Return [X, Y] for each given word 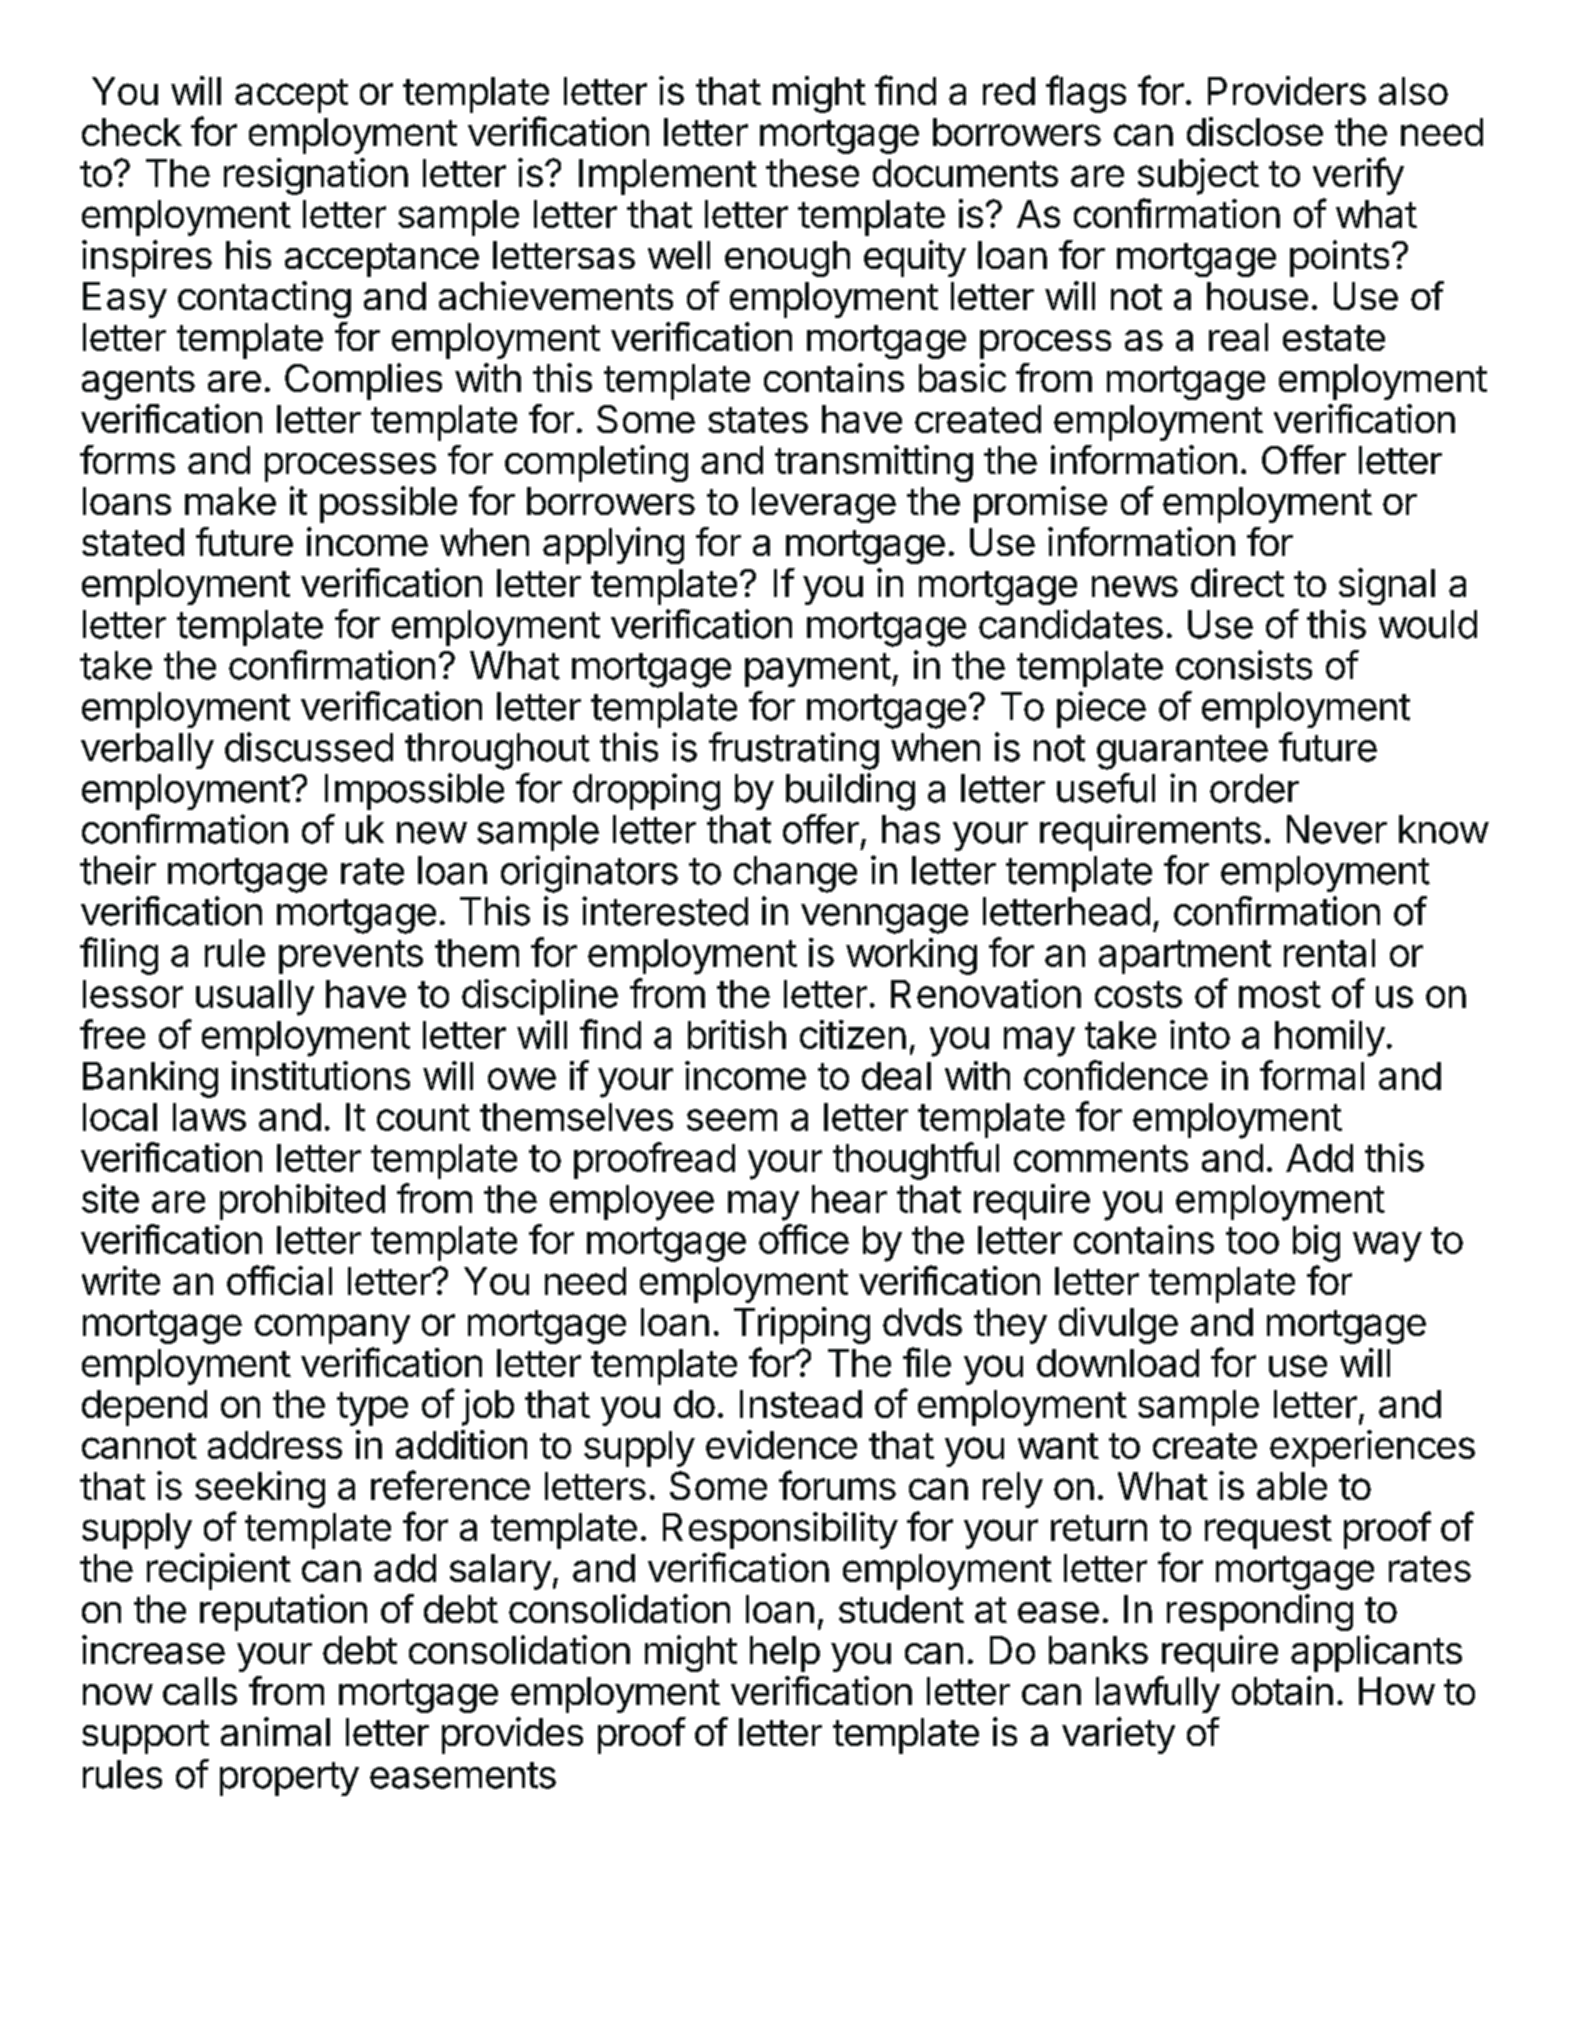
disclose [1255, 131]
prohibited [302, 1202]
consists [1244, 665]
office [804, 1239]
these [812, 173]
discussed [309, 747]
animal [275, 1731]
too [1252, 1240]
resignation [316, 176]
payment [818, 670]
